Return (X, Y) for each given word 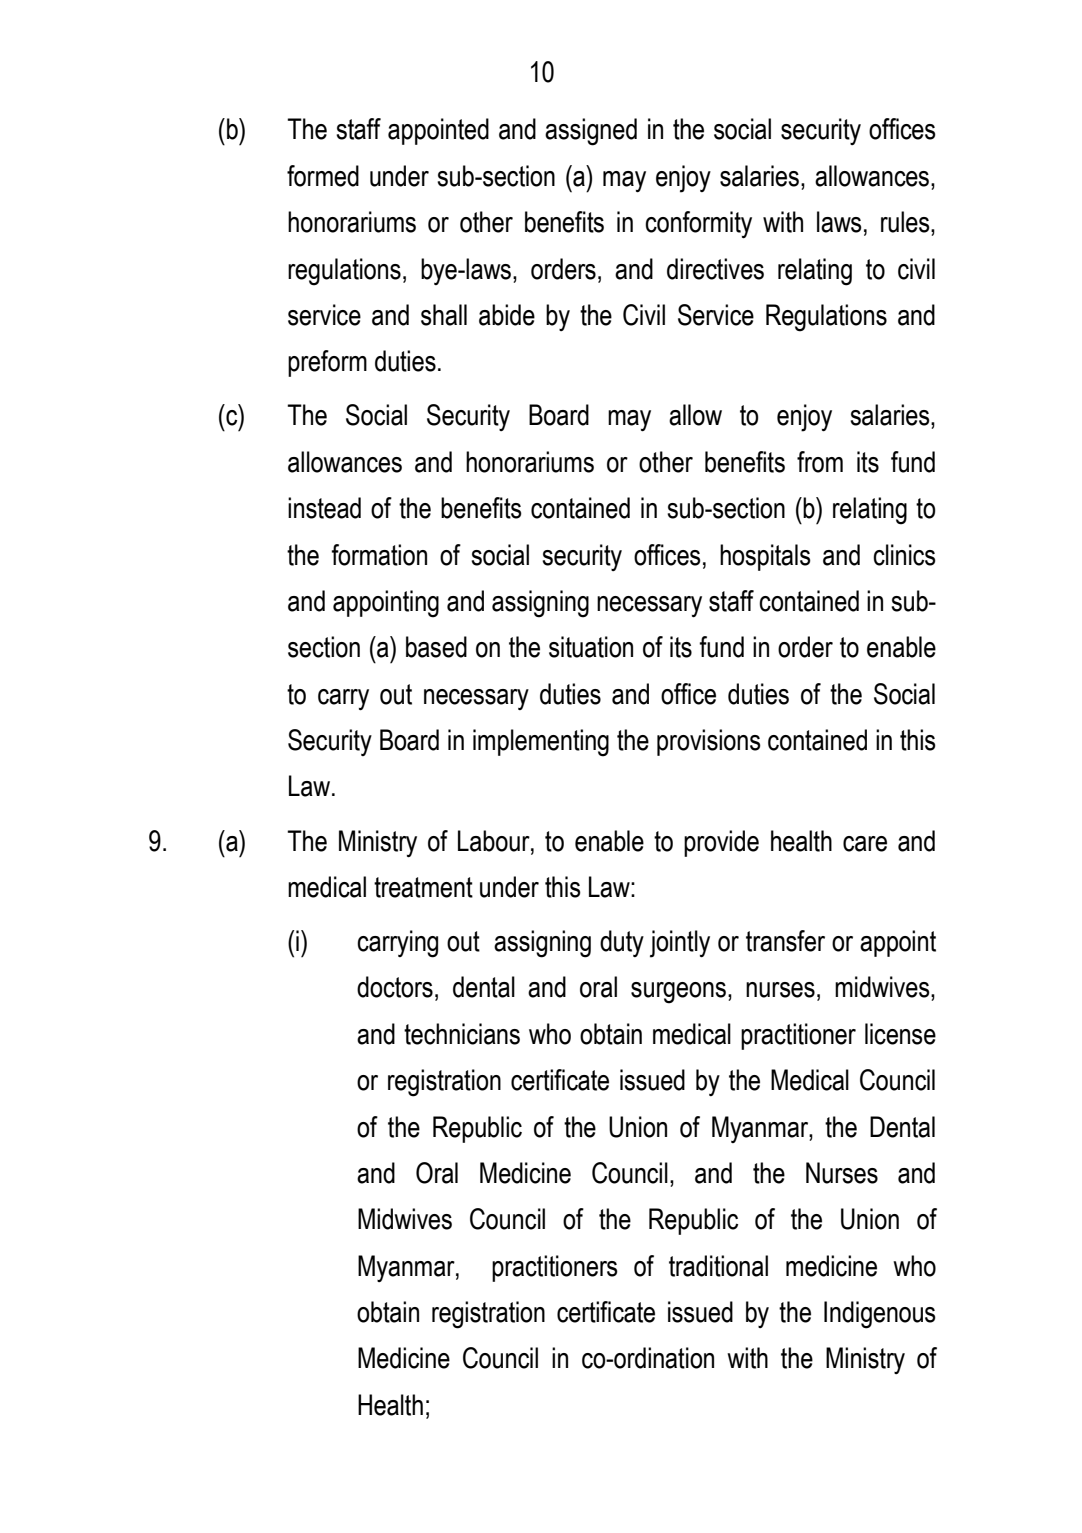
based (436, 647)
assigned (591, 132)
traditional (718, 1266)
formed (323, 176)
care (865, 844)
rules (906, 222)
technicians (462, 1034)
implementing (541, 743)
